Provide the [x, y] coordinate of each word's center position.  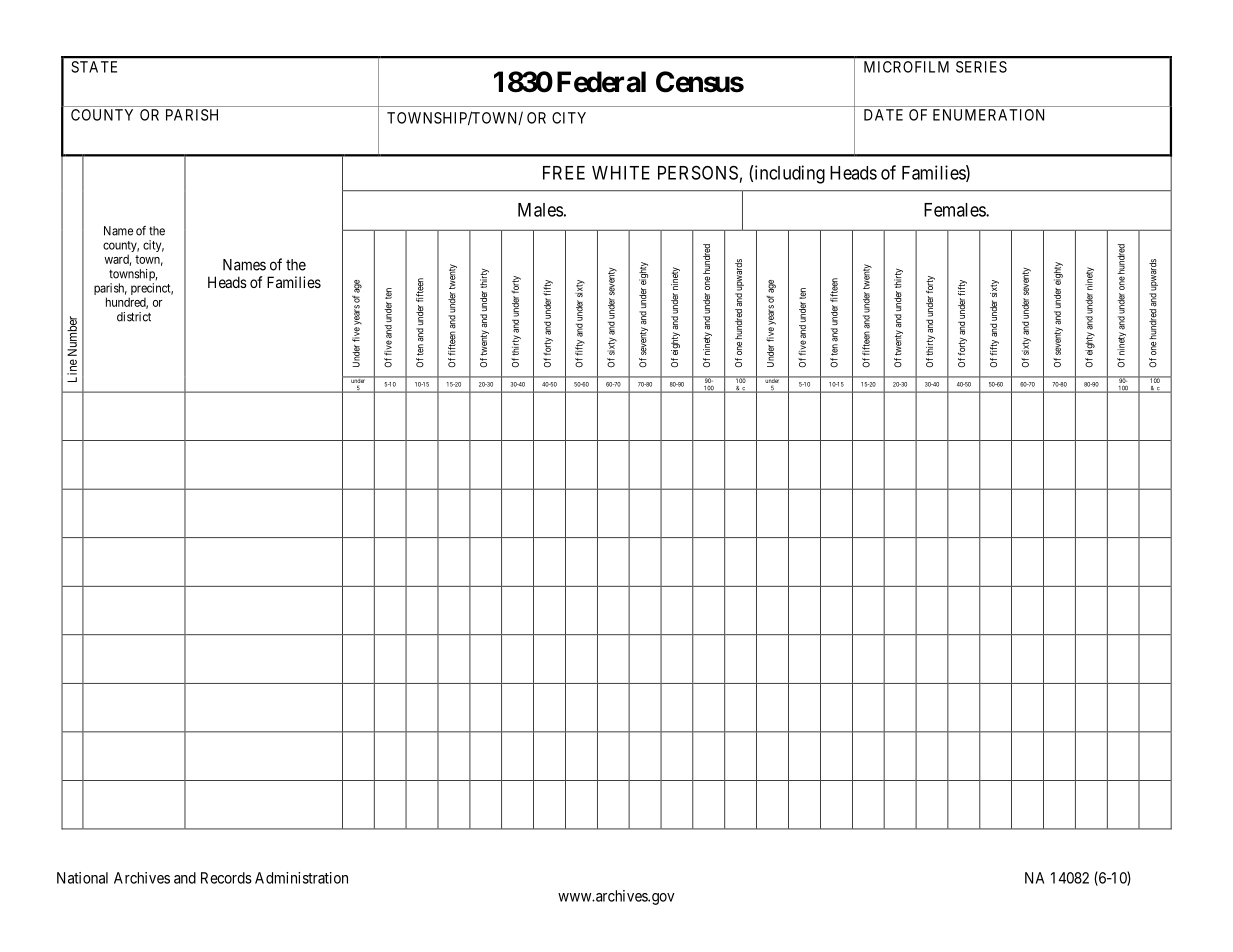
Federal [601, 82]
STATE [94, 67]
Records [226, 878]
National [82, 878]
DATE [883, 115]
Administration [301, 878]
